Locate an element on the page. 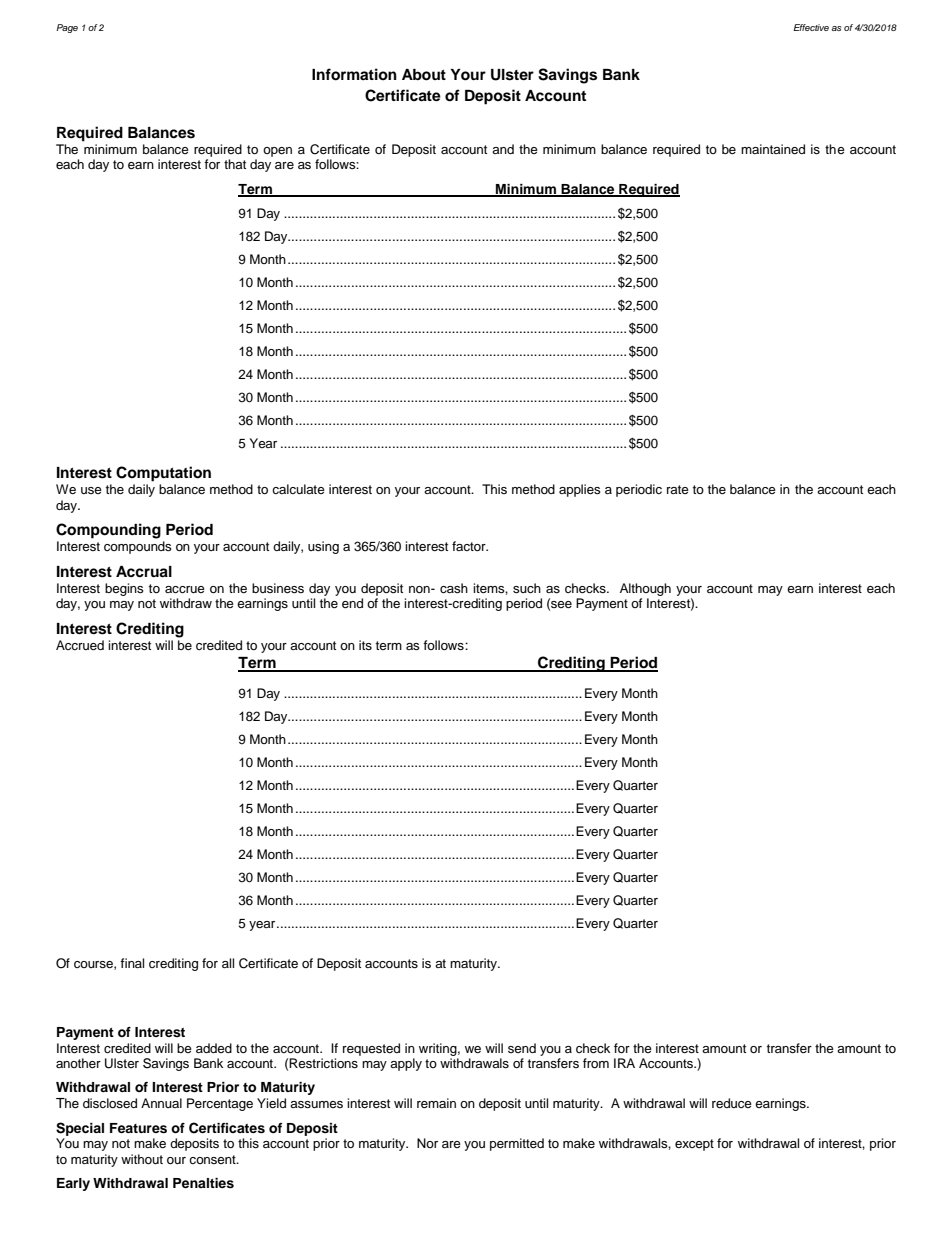  factor is located at coordinates (470, 546).
